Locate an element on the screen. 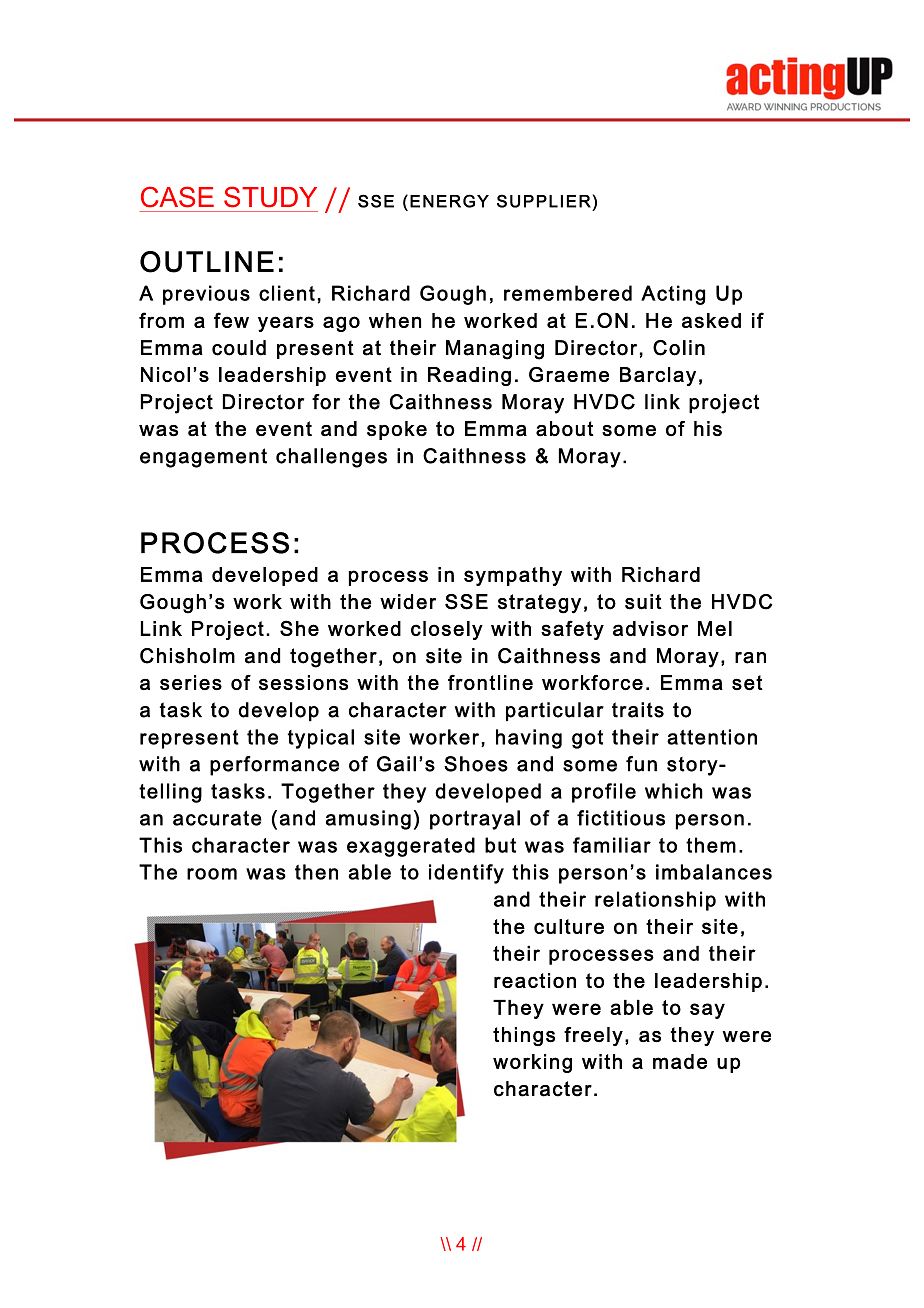  portrayal is located at coordinates (475, 820).
